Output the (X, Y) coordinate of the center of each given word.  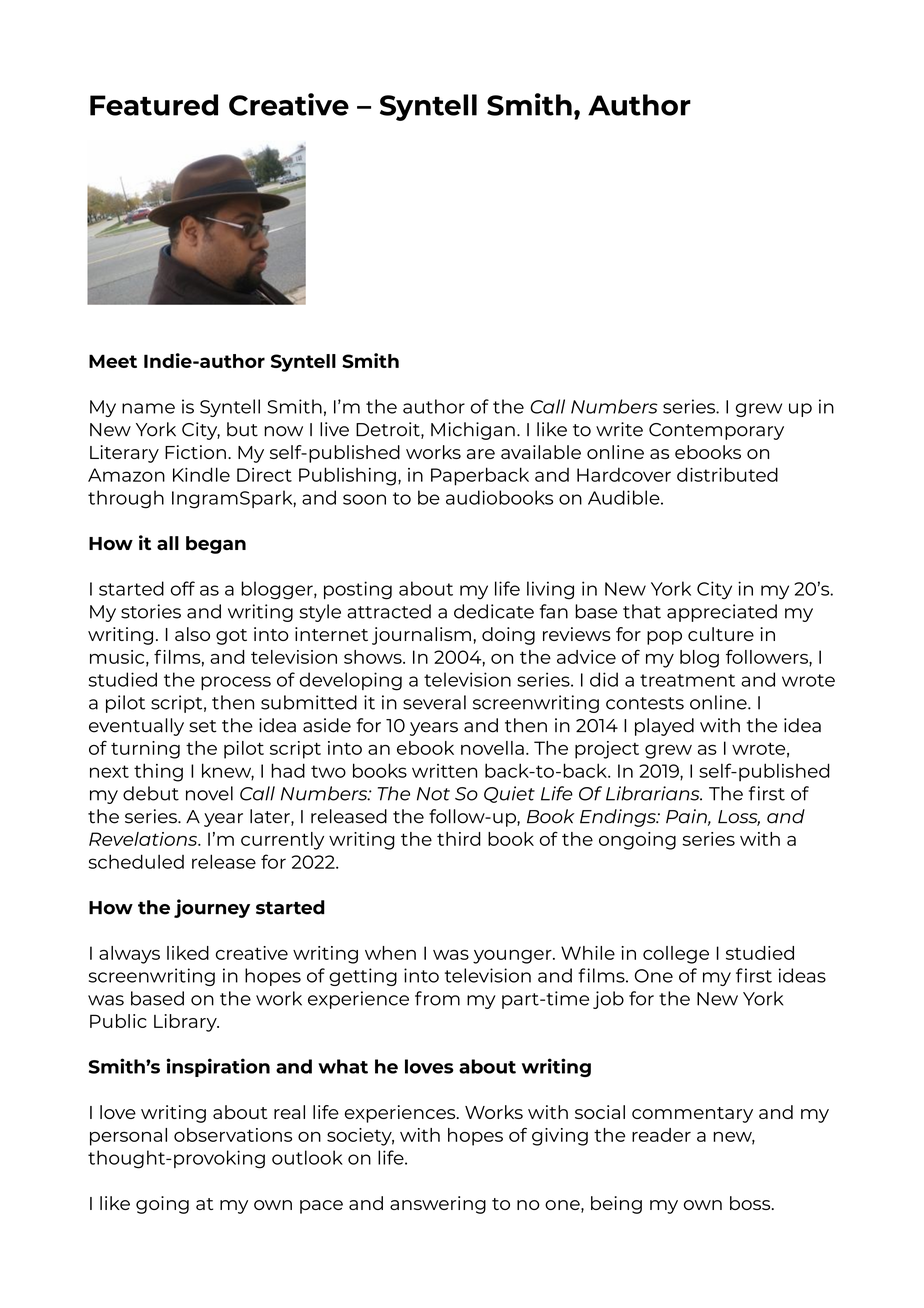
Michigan (473, 431)
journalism (421, 636)
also (192, 634)
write (619, 429)
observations (233, 1135)
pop (664, 638)
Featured (154, 105)
